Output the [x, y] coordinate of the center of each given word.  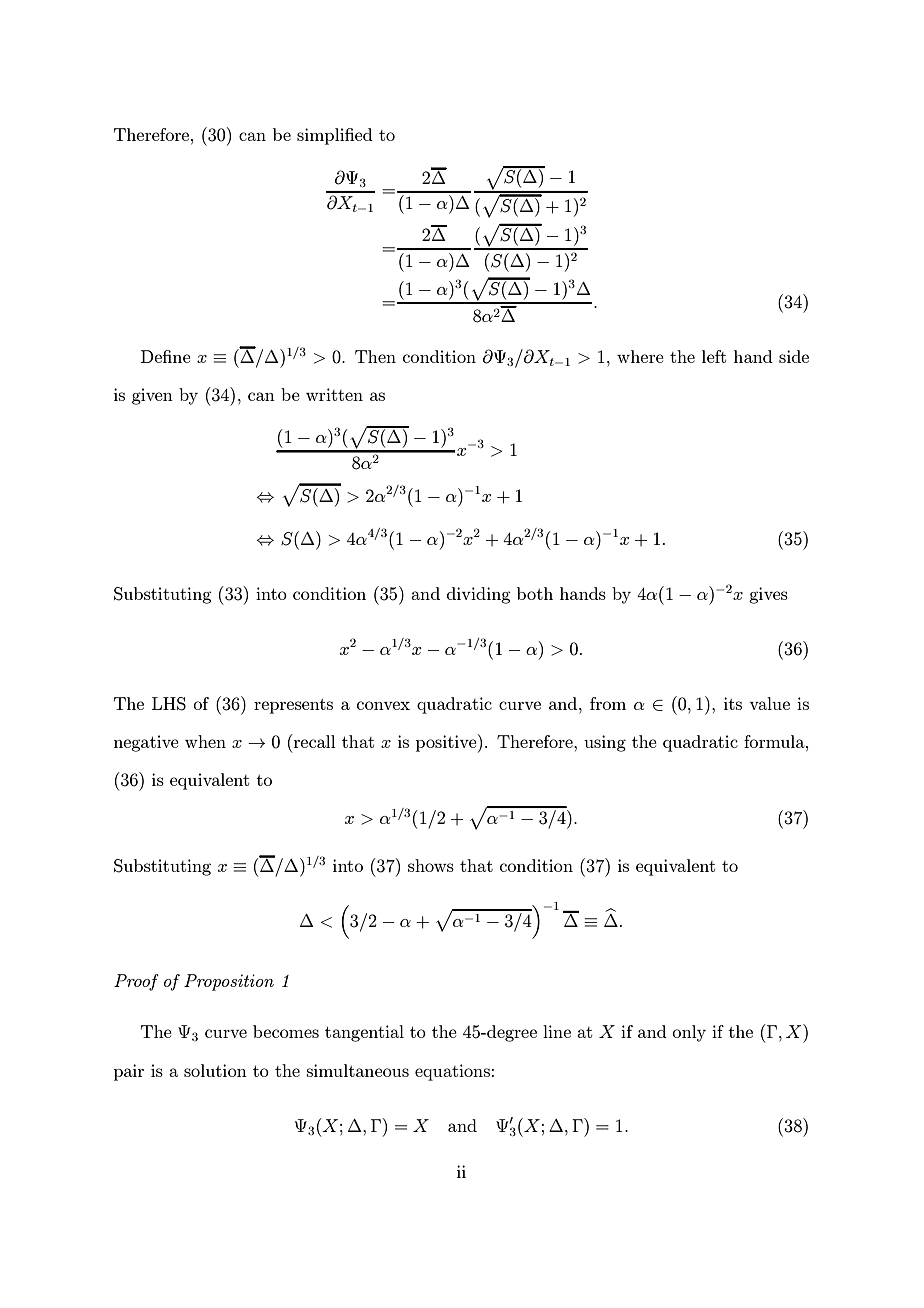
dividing [479, 595]
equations [452, 1072]
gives [768, 595]
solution [215, 1070]
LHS [169, 704]
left [714, 356]
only [689, 1033]
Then [375, 356]
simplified [335, 136]
